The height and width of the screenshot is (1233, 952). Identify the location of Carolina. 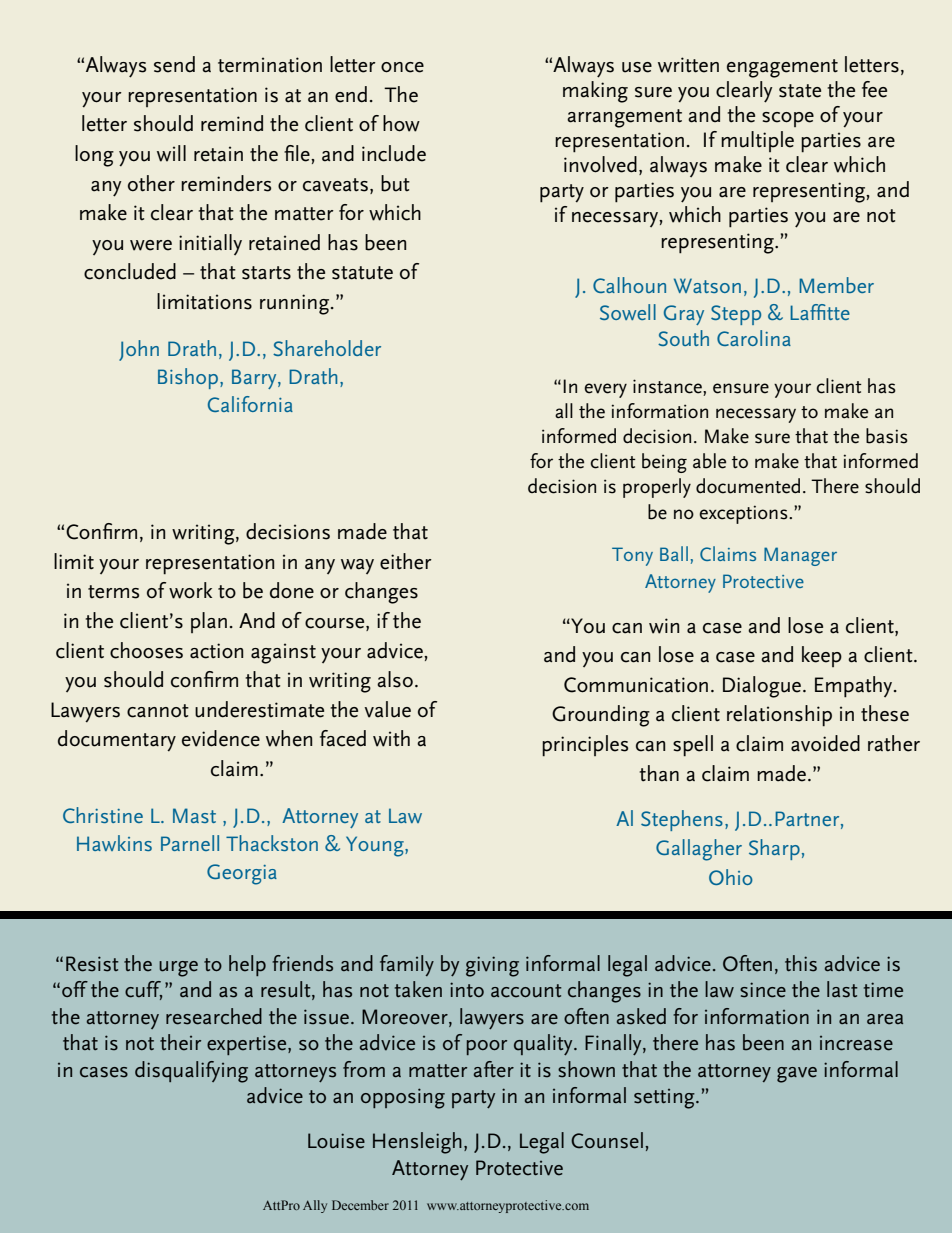
(754, 338).
